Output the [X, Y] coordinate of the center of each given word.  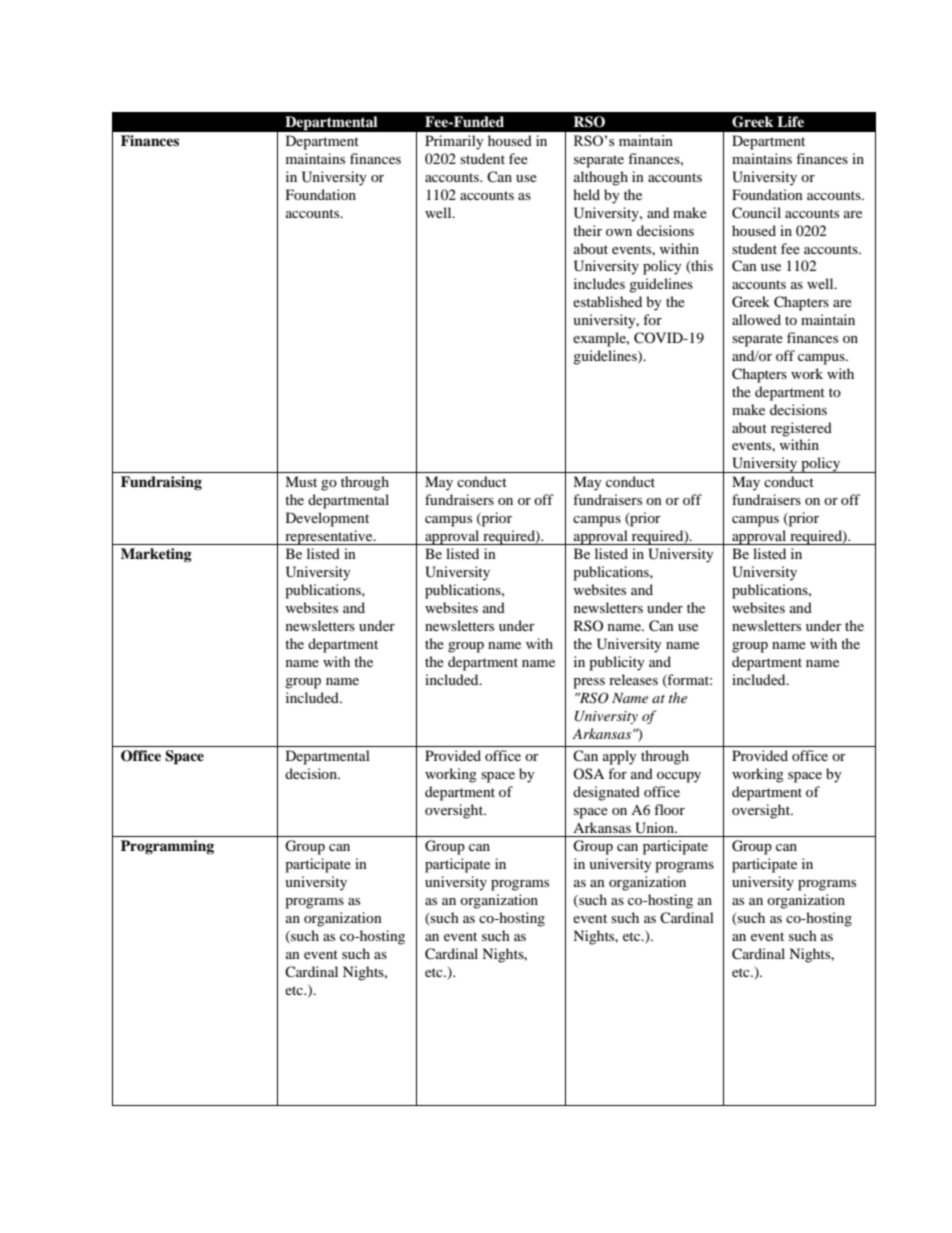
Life [790, 121]
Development [327, 519]
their [587, 230]
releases [633, 679]
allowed [756, 319]
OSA [588, 773]
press [589, 683]
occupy [679, 777]
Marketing [156, 555]
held [586, 194]
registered [801, 429]
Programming [167, 847]
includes [599, 283]
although [601, 178]
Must [301, 481]
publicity [617, 663]
